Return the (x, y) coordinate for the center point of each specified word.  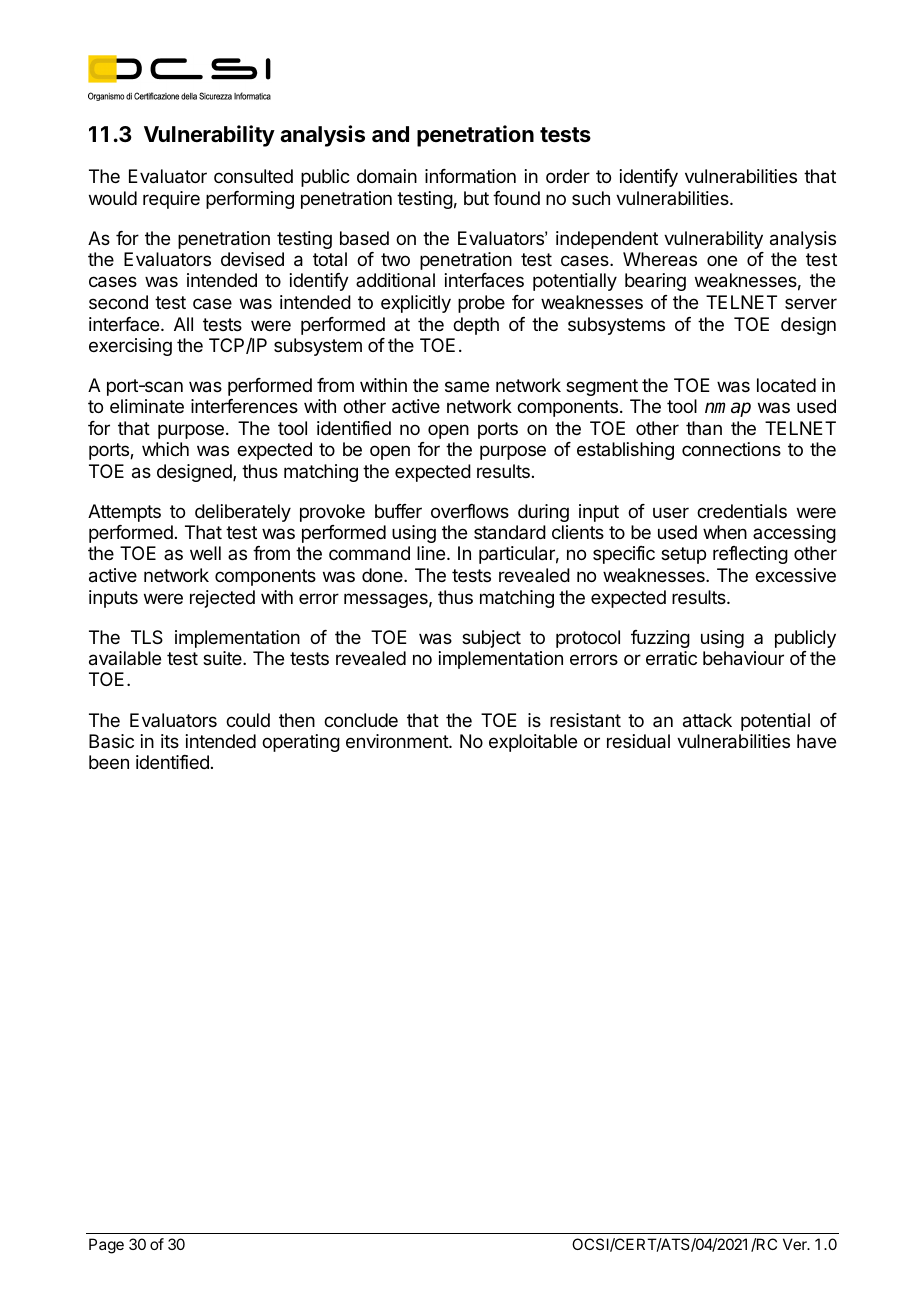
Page (106, 1246)
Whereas (660, 259)
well (205, 553)
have (816, 741)
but (476, 198)
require (171, 200)
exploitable (533, 743)
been (109, 762)
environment (398, 741)
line (431, 553)
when (725, 532)
